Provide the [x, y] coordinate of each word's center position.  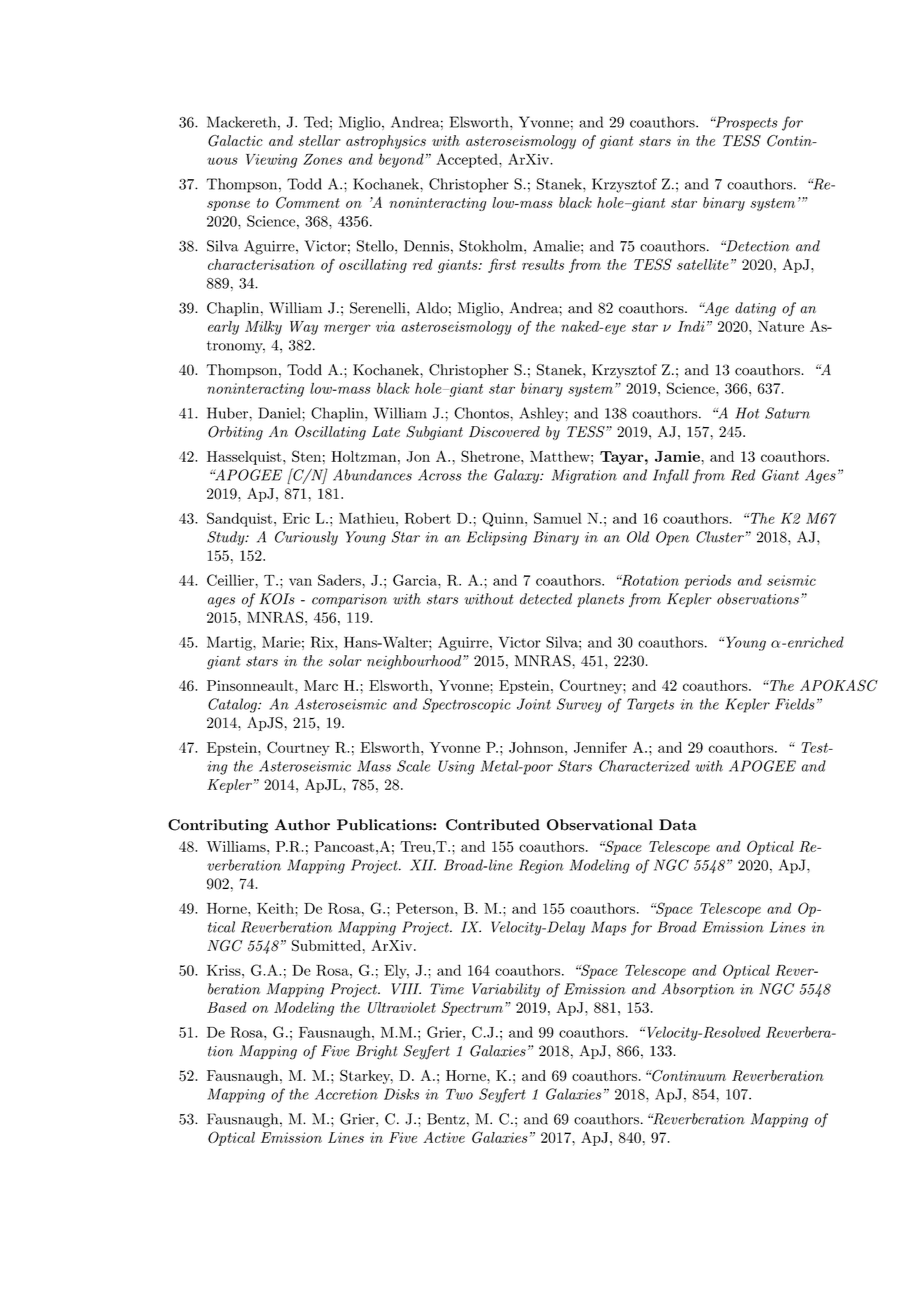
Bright [376, 1052]
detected [546, 599]
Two [459, 1094]
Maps [608, 928]
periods [707, 581]
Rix [323, 642]
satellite [703, 264]
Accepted [468, 160]
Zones [322, 159]
